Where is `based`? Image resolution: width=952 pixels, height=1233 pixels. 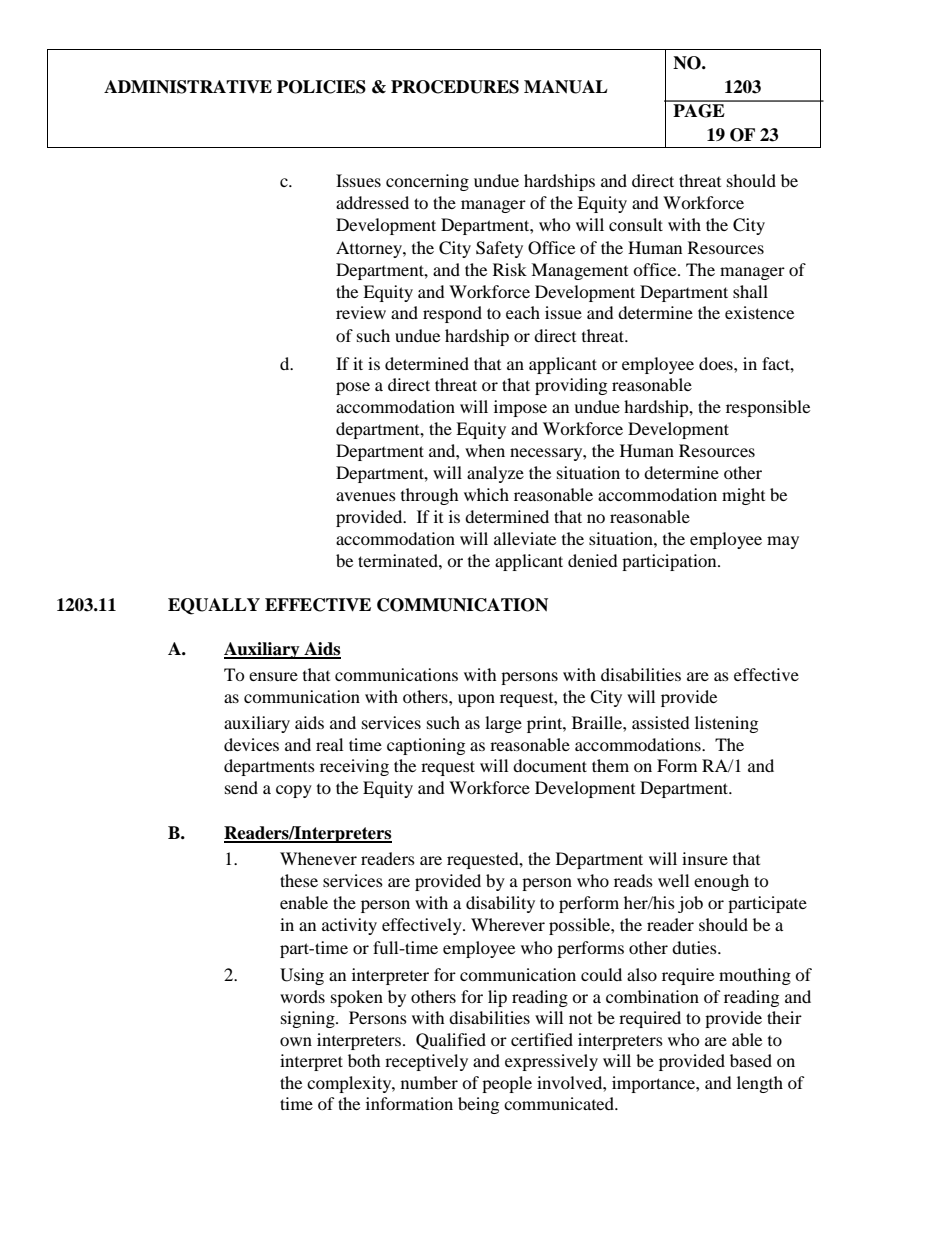
based is located at coordinates (751, 1060).
